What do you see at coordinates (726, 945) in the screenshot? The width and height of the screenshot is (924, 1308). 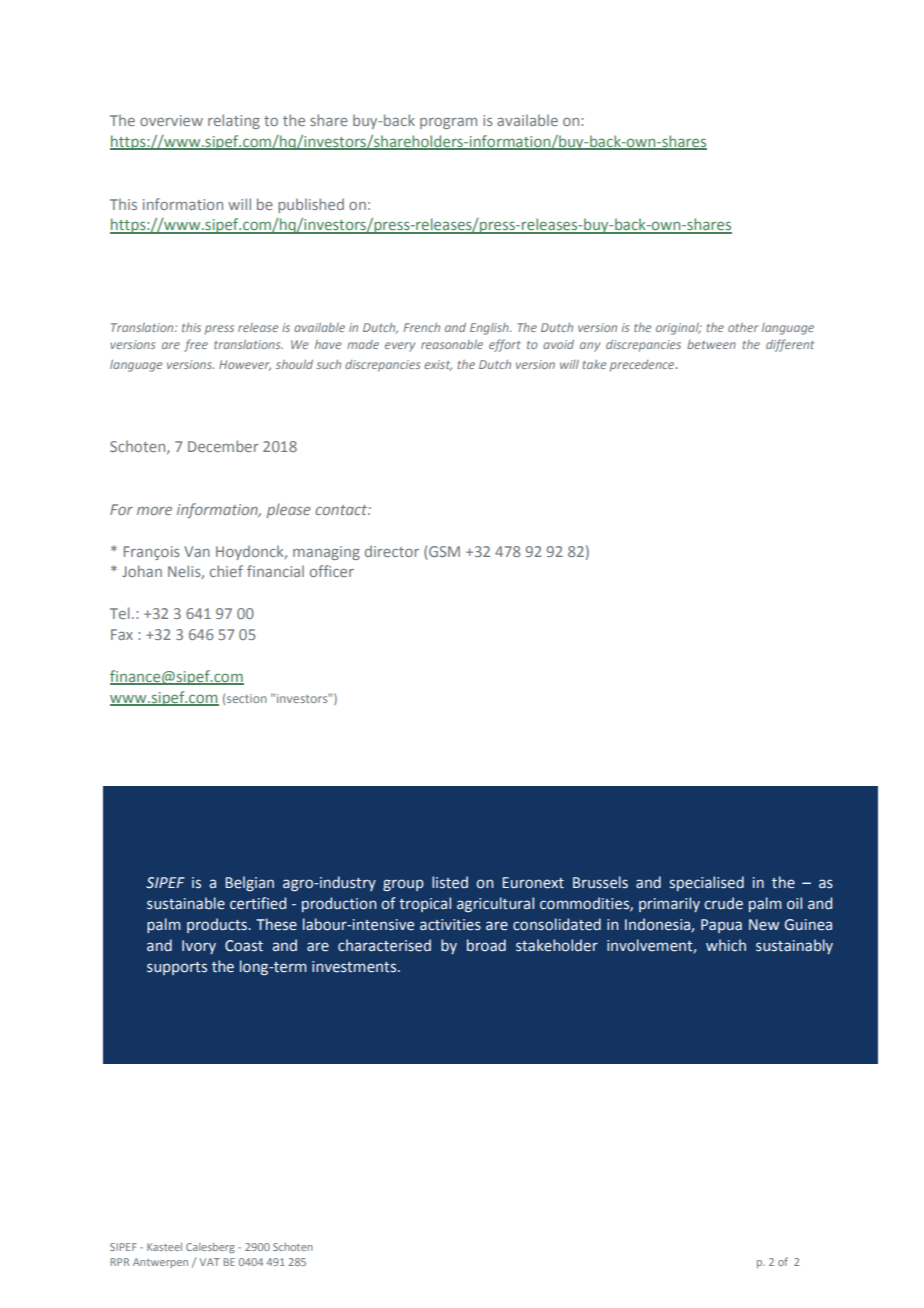 I see `which` at bounding box center [726, 945].
